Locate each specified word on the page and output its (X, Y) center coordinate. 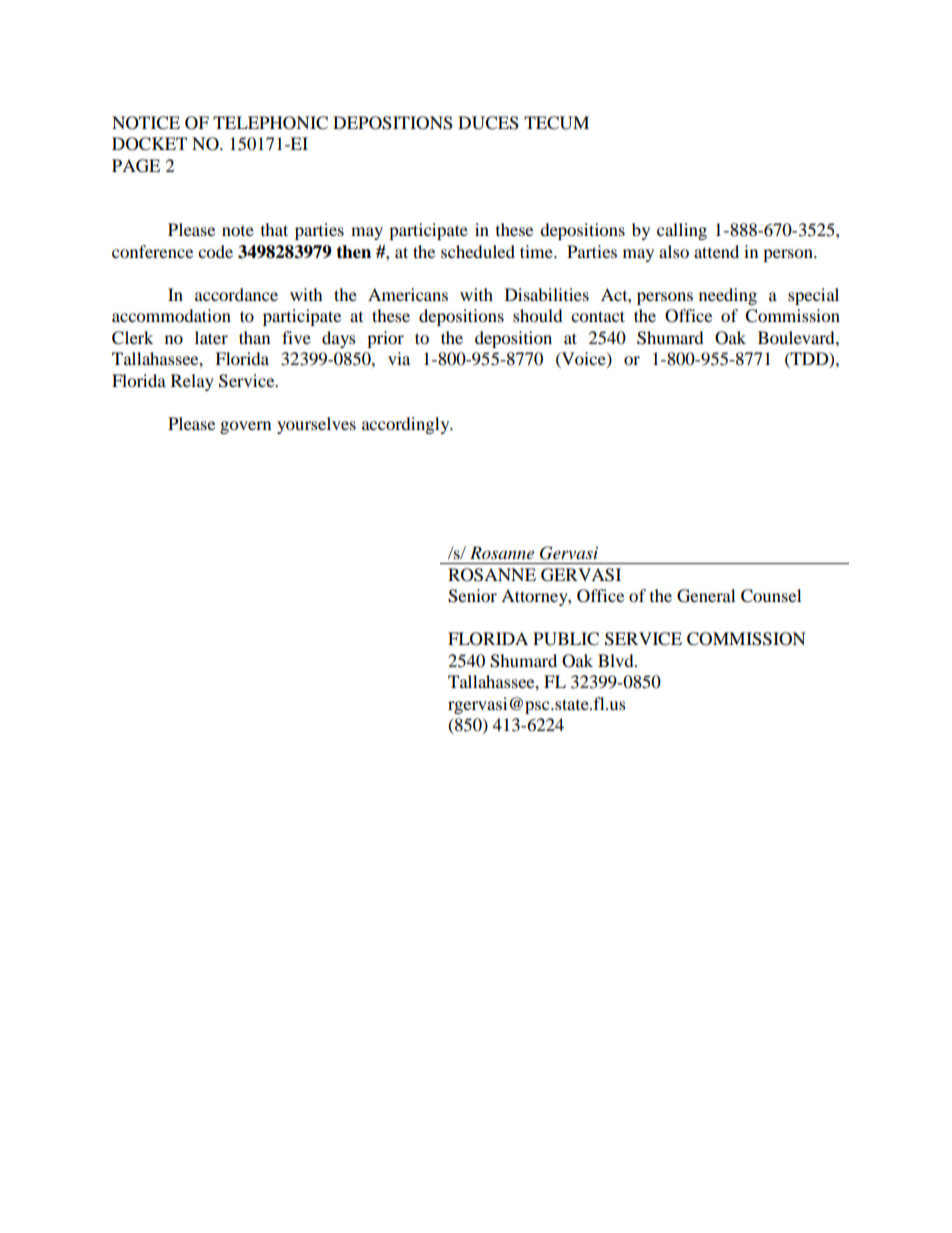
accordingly (407, 425)
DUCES (488, 123)
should (538, 315)
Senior (472, 596)
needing (728, 296)
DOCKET (149, 144)
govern (245, 427)
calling (682, 231)
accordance (236, 294)
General (706, 596)
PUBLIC (566, 639)
